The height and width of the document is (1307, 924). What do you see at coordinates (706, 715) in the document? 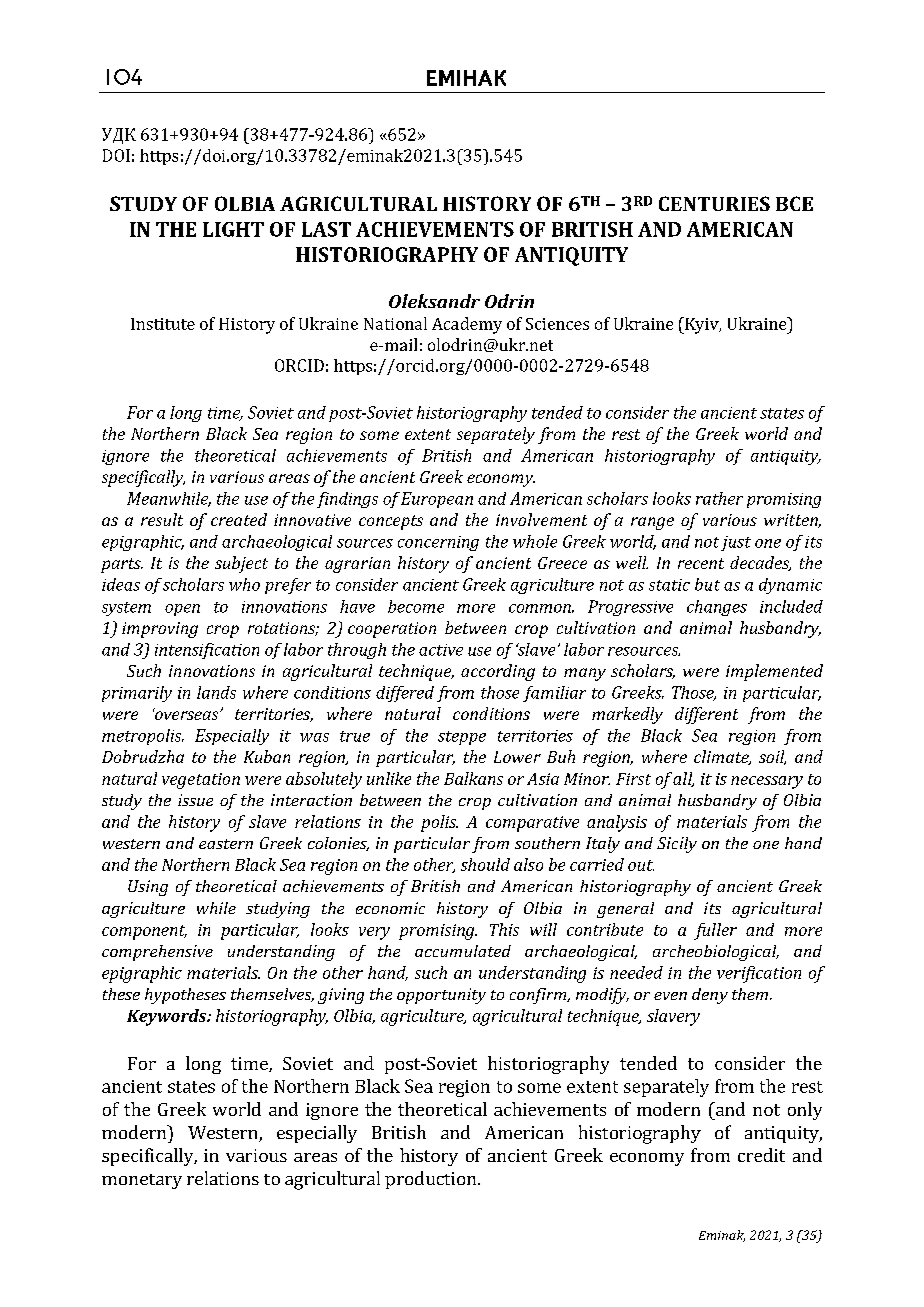
I see `different` at bounding box center [706, 715].
